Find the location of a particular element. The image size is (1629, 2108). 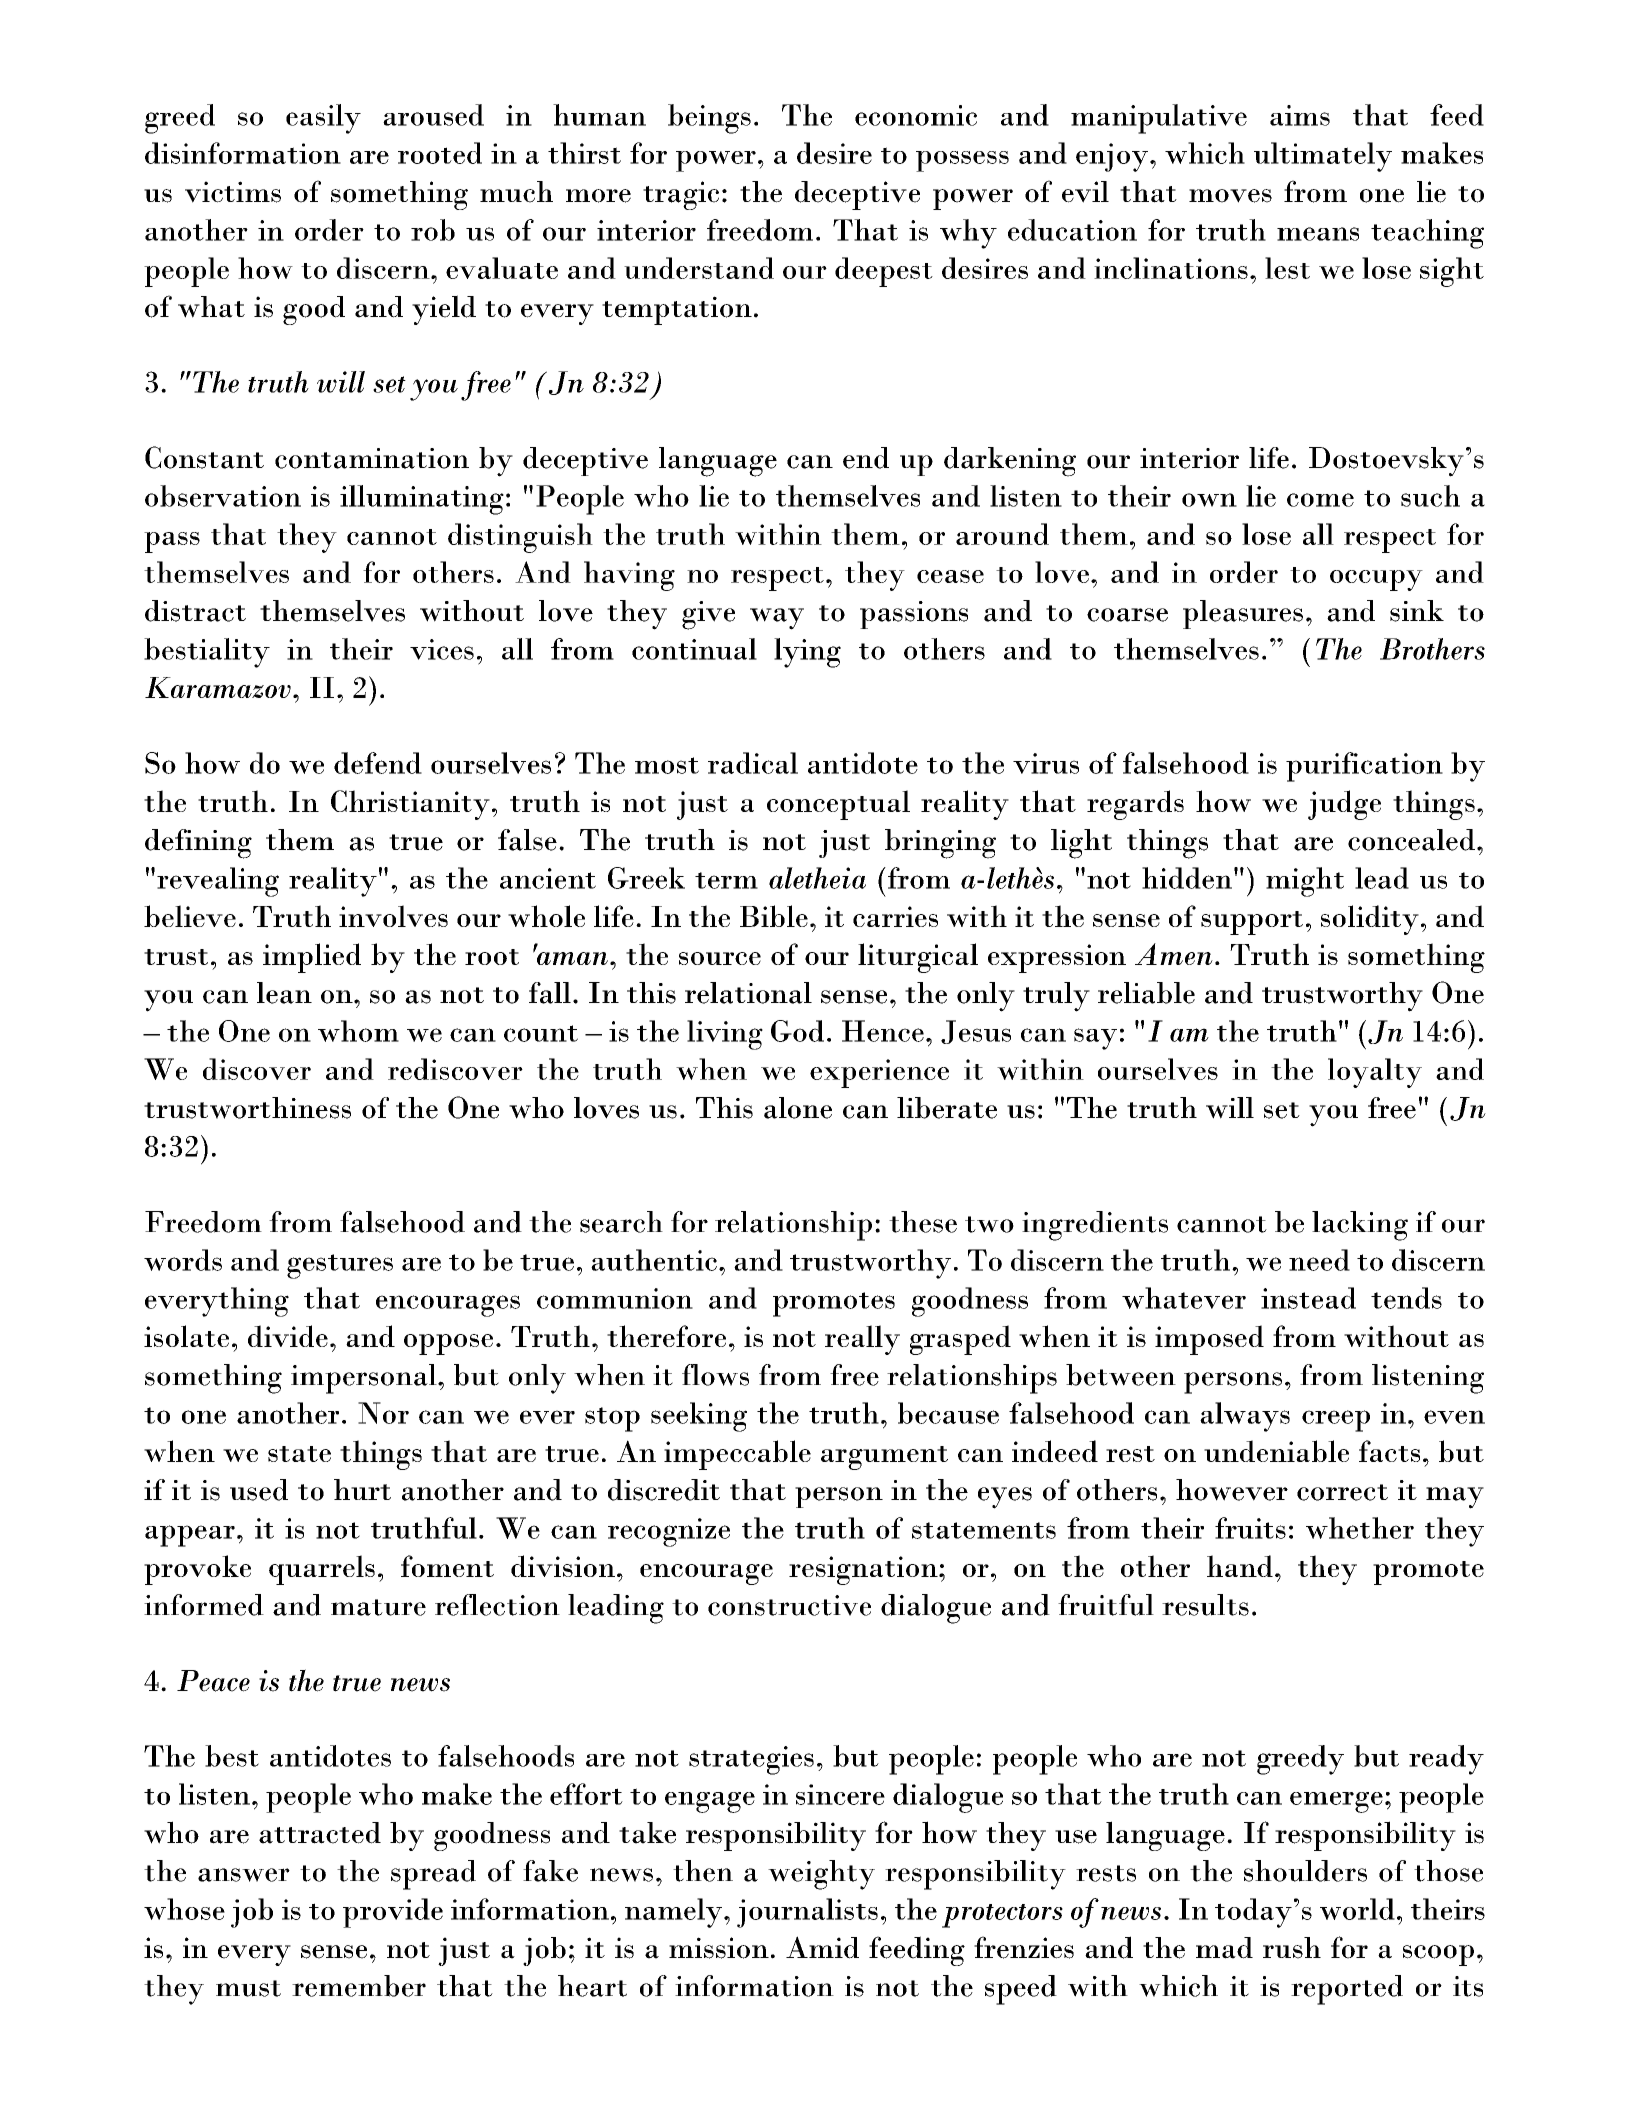

provide is located at coordinates (393, 1913).
